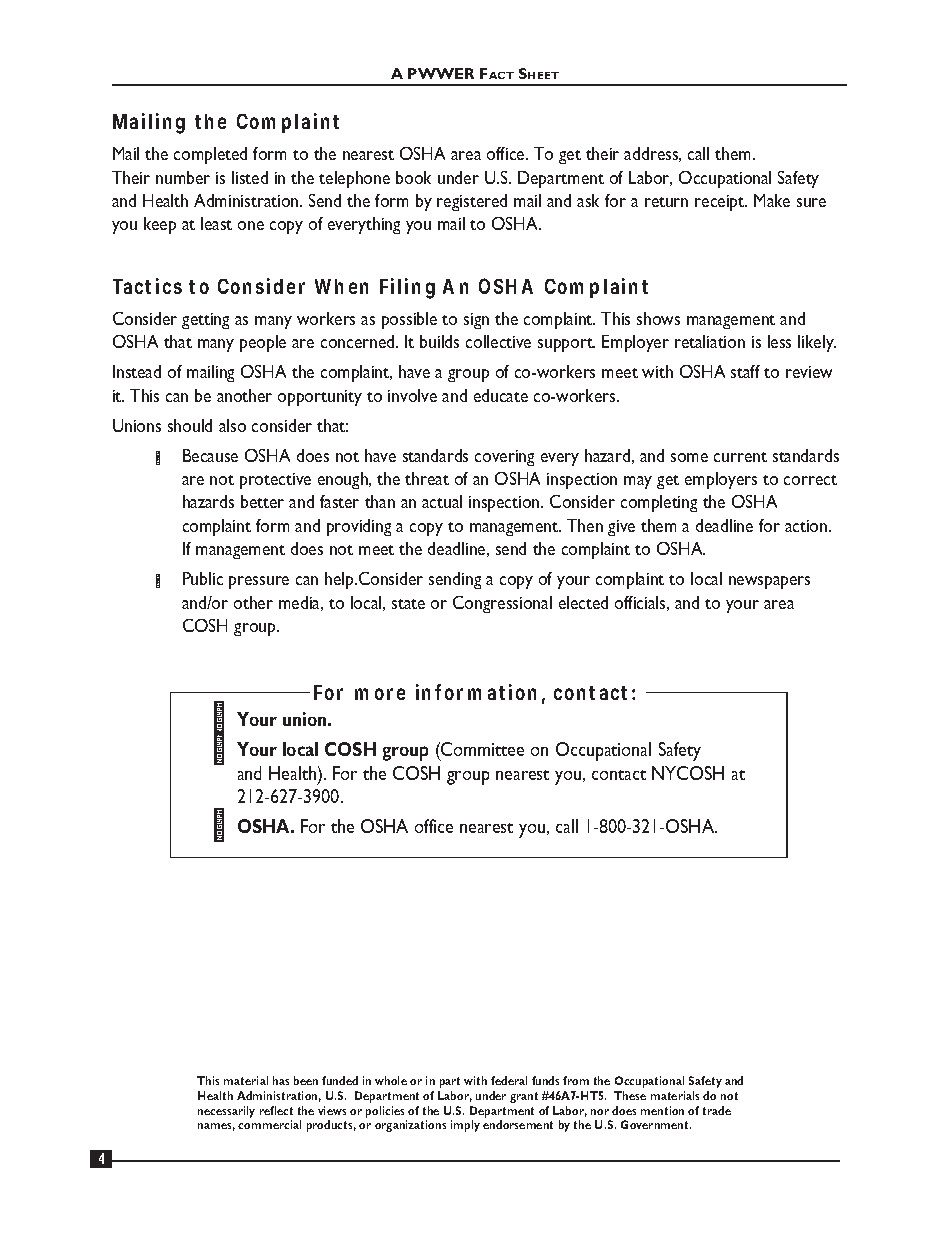 This screenshot has height=1233, width=952. Describe the element at coordinates (481, 749) in the screenshot. I see `Committee` at that location.
